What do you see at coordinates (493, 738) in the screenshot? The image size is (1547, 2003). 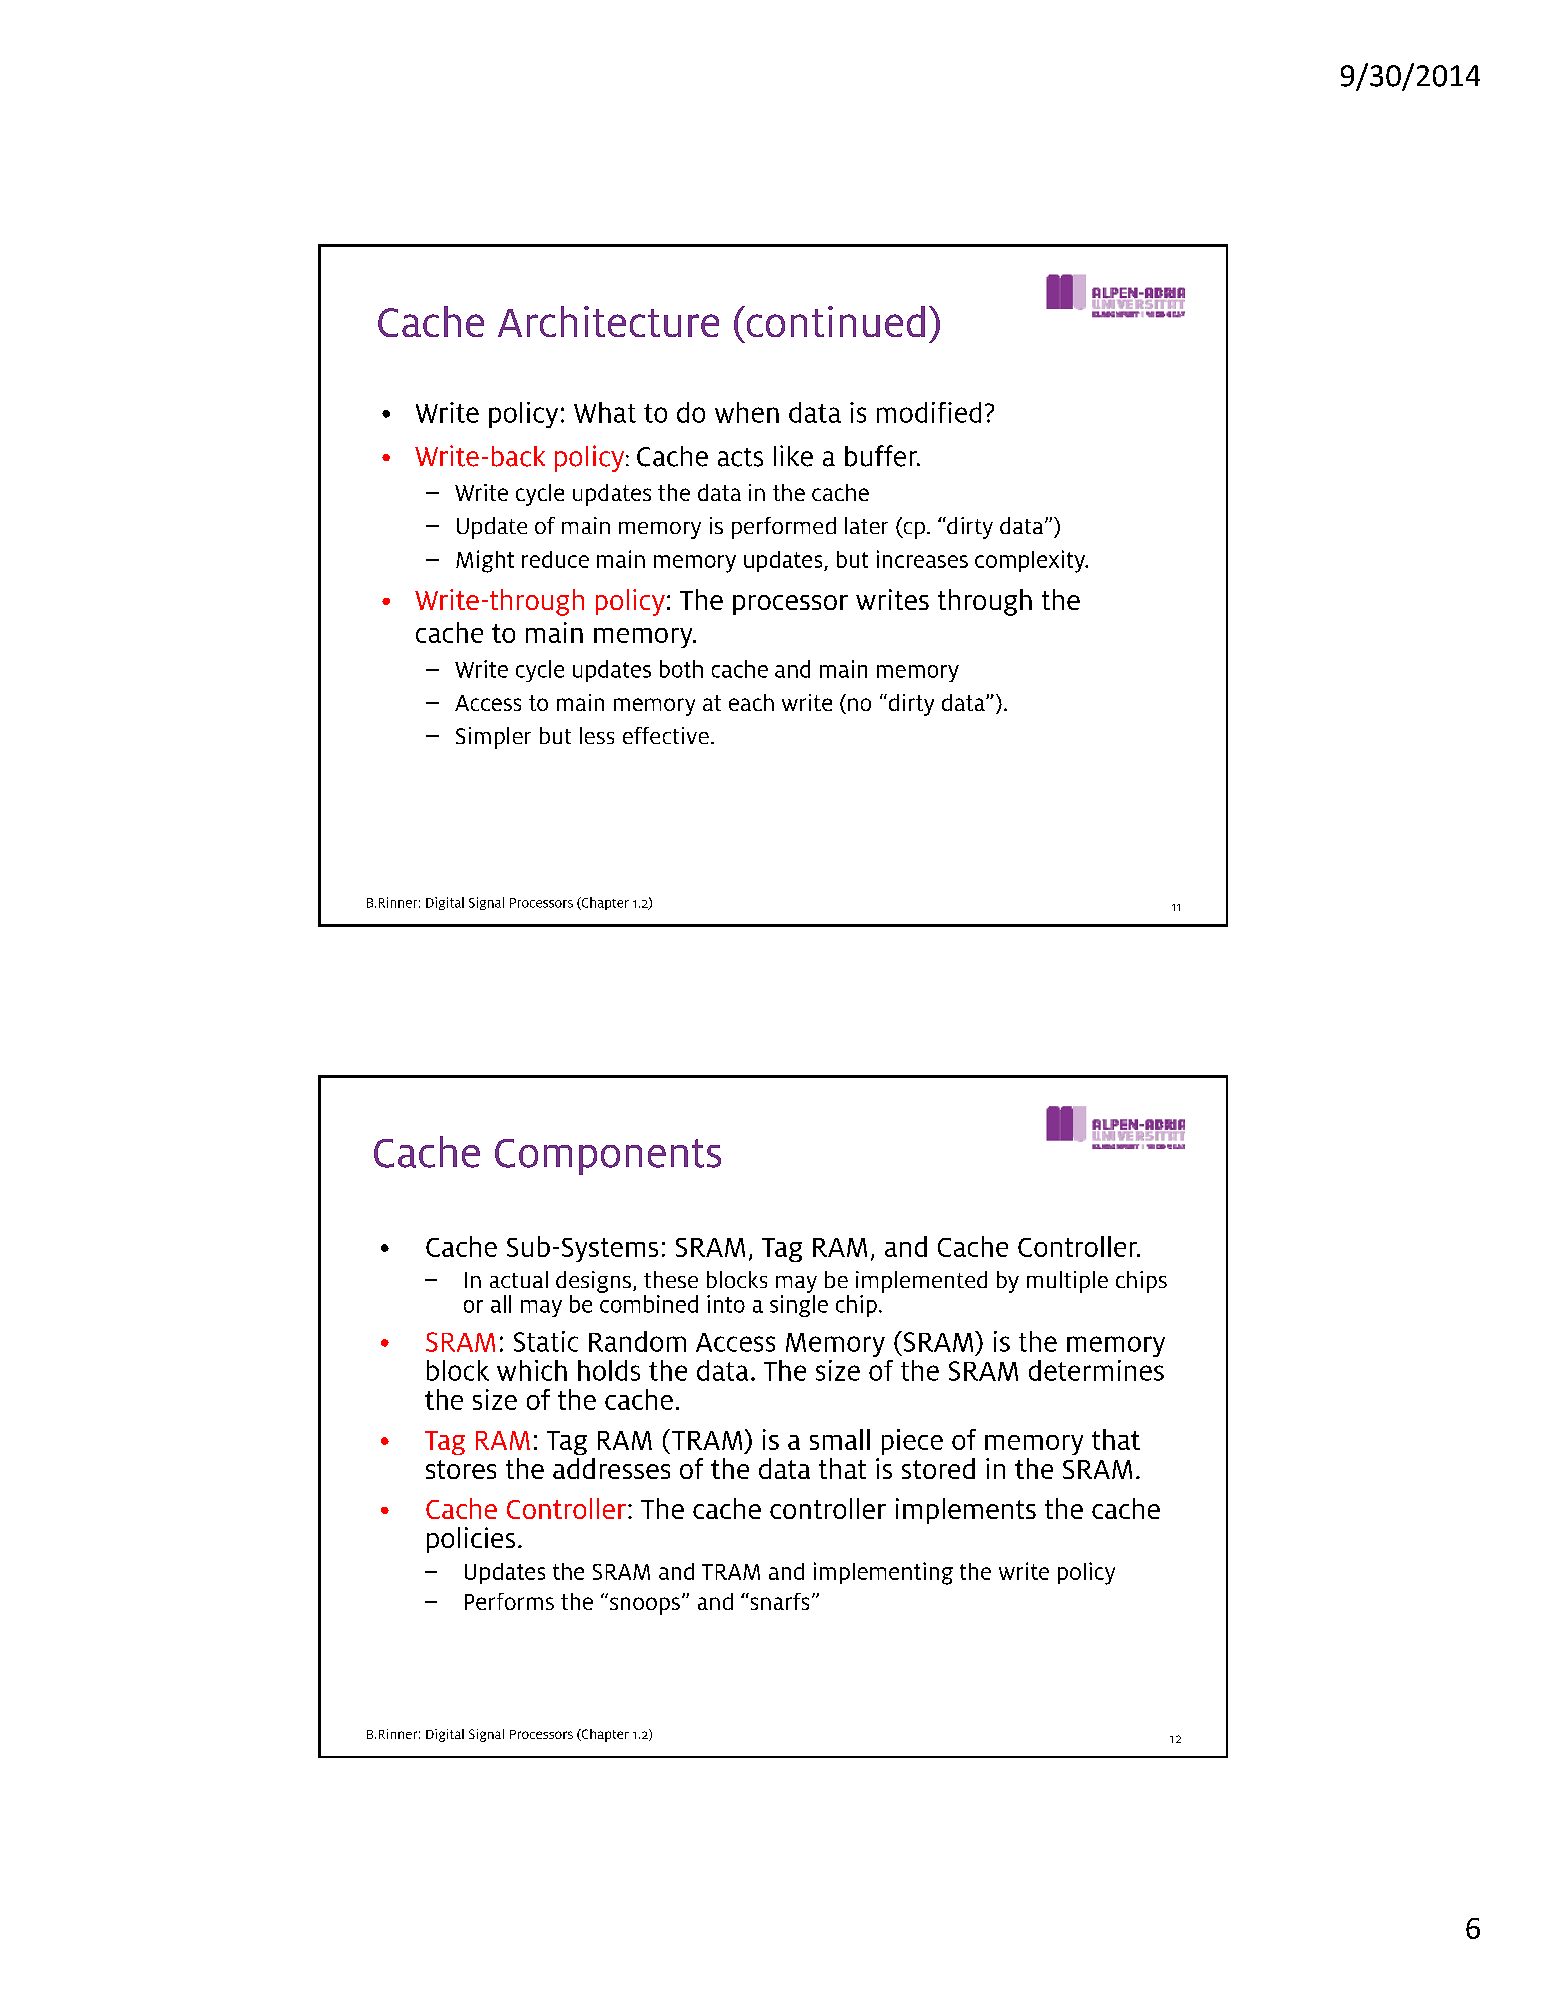 I see `Simpler` at bounding box center [493, 738].
